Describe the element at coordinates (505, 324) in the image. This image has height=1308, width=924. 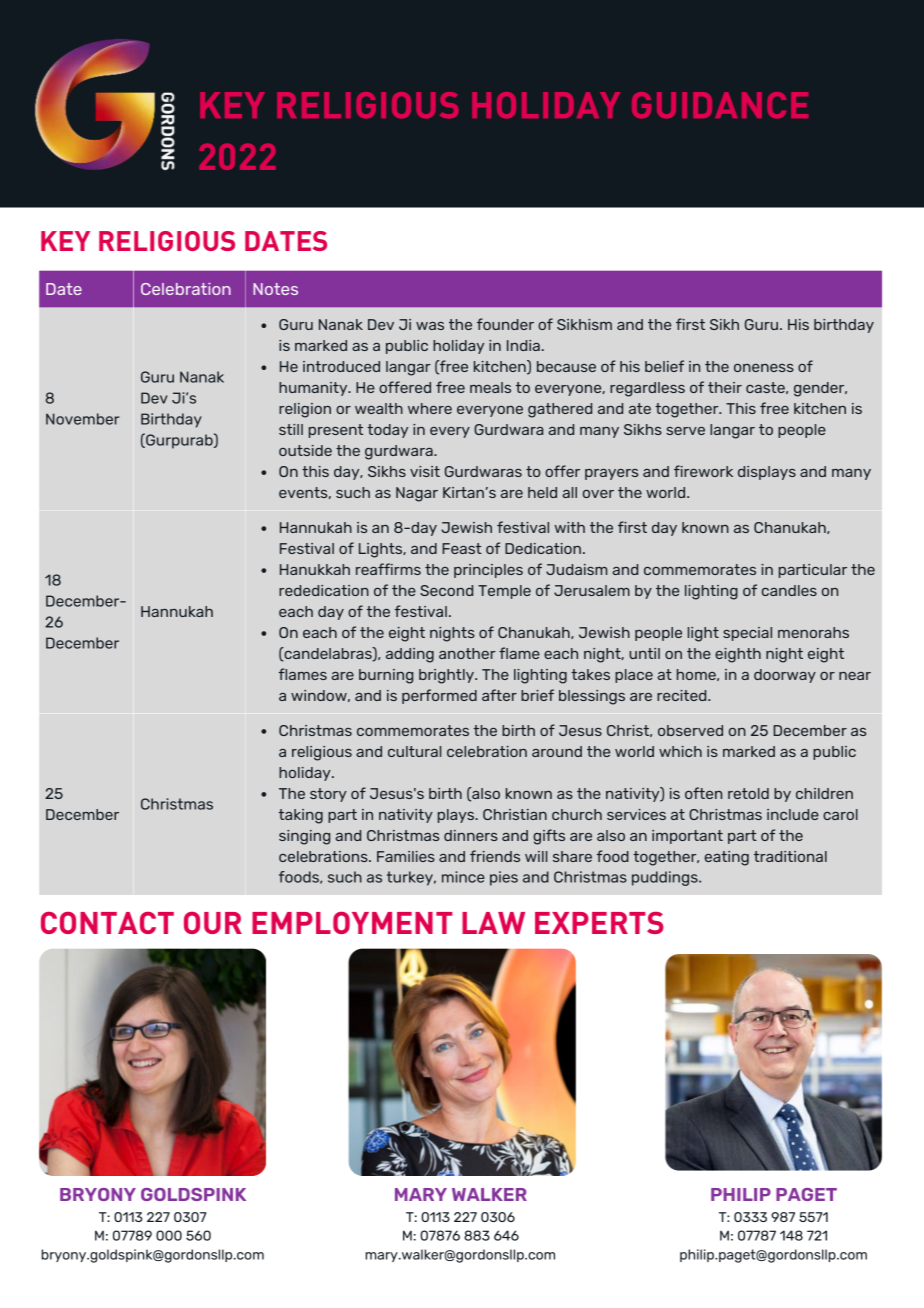
I see `founder` at that location.
